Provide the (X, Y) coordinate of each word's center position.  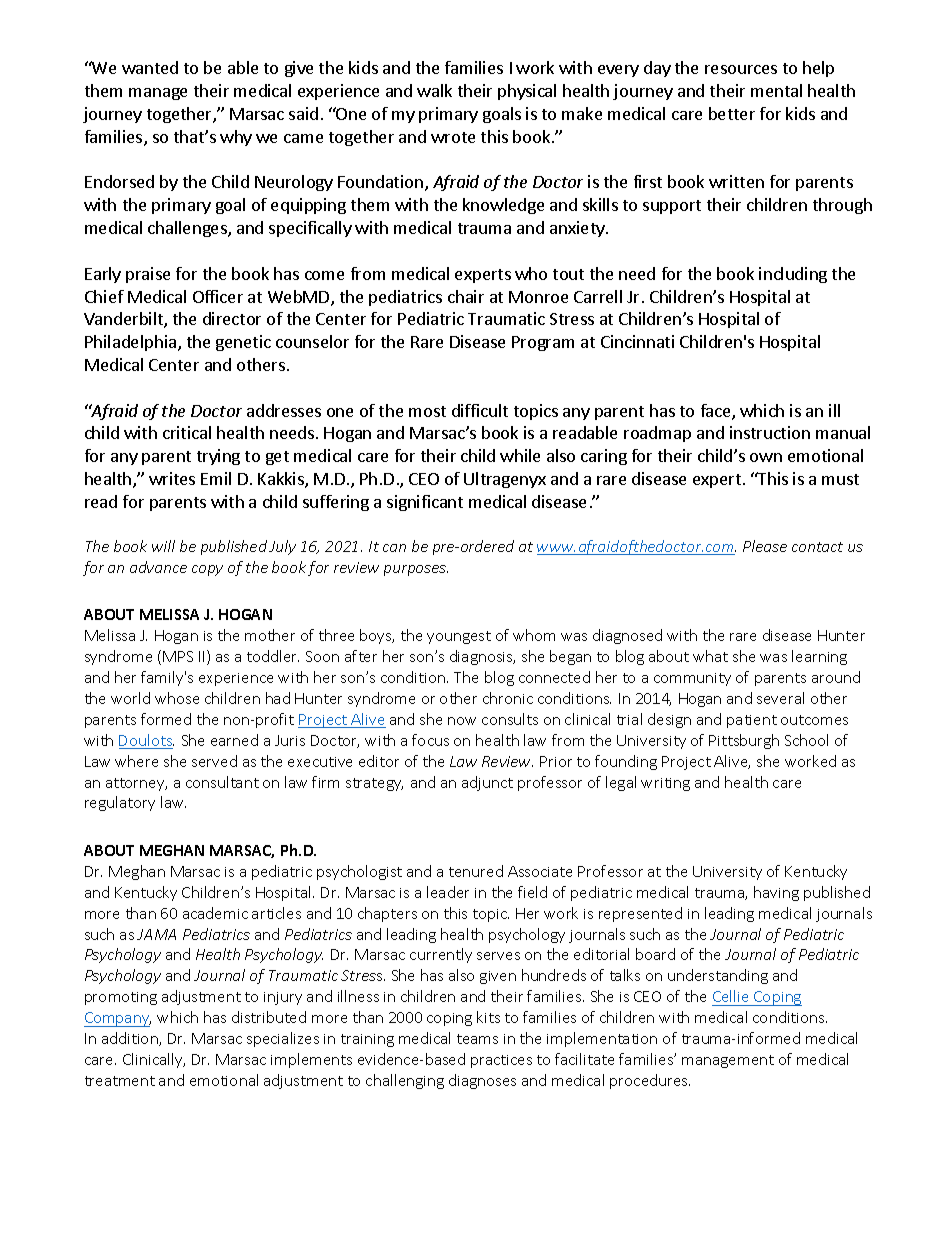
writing (665, 784)
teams (477, 1039)
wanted (150, 67)
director (232, 318)
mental (776, 90)
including (793, 275)
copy (207, 570)
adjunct (487, 783)
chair (466, 296)
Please (765, 546)
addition (131, 1039)
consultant (222, 782)
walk (434, 90)
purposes (416, 570)
